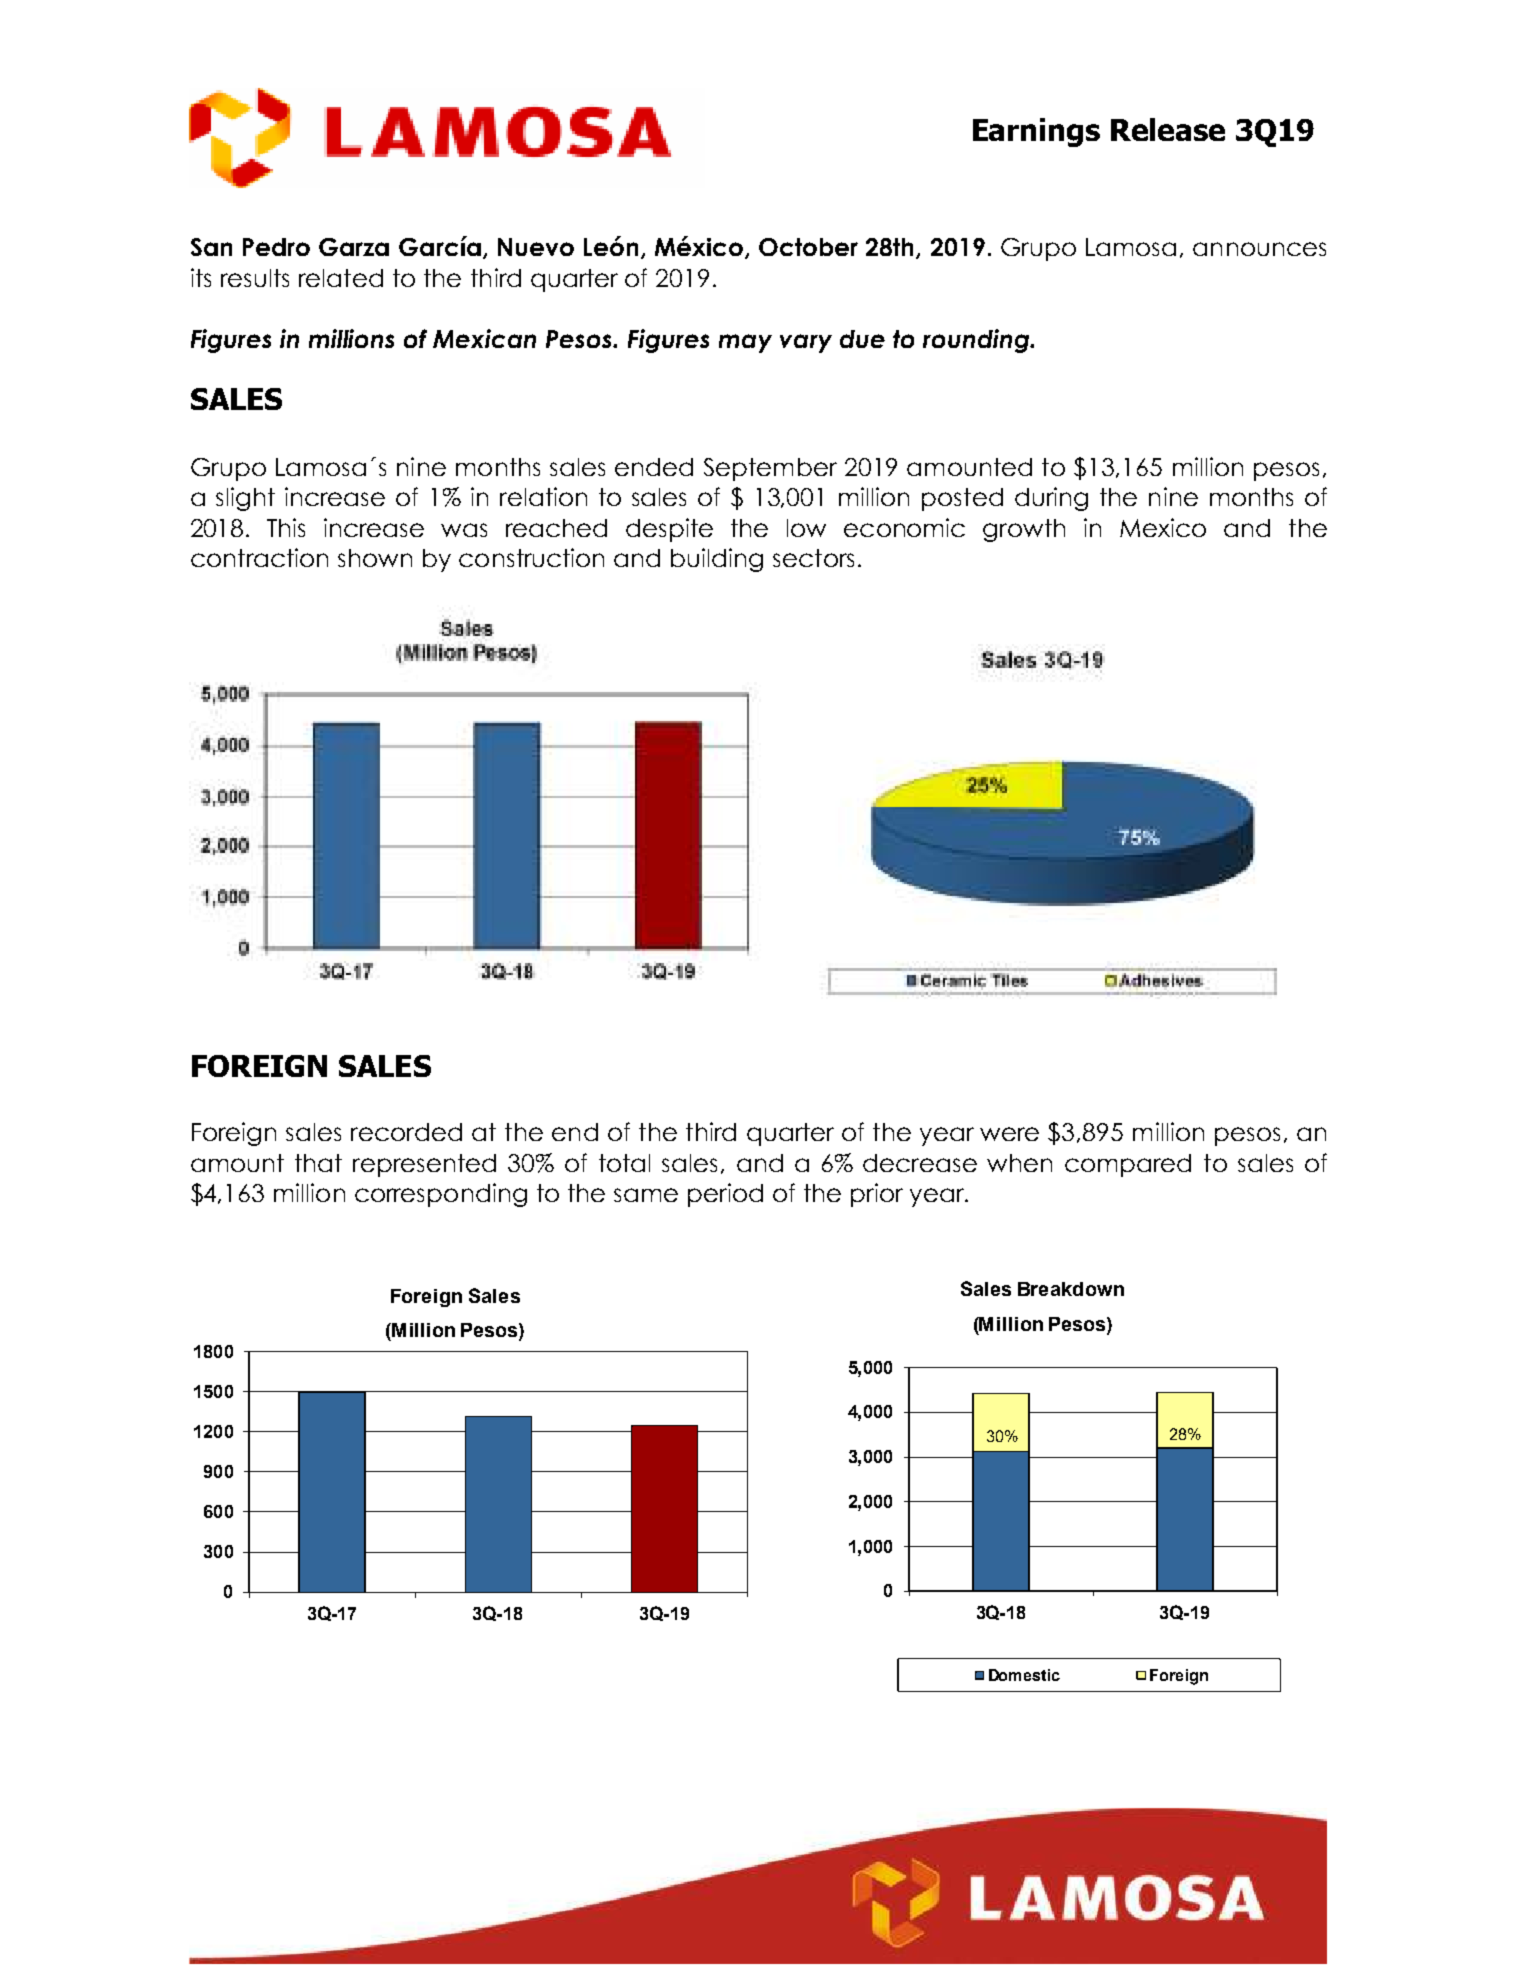 Image resolution: width=1518 pixels, height=1965 pixels. I want to click on Domestic, so click(1024, 1675).
